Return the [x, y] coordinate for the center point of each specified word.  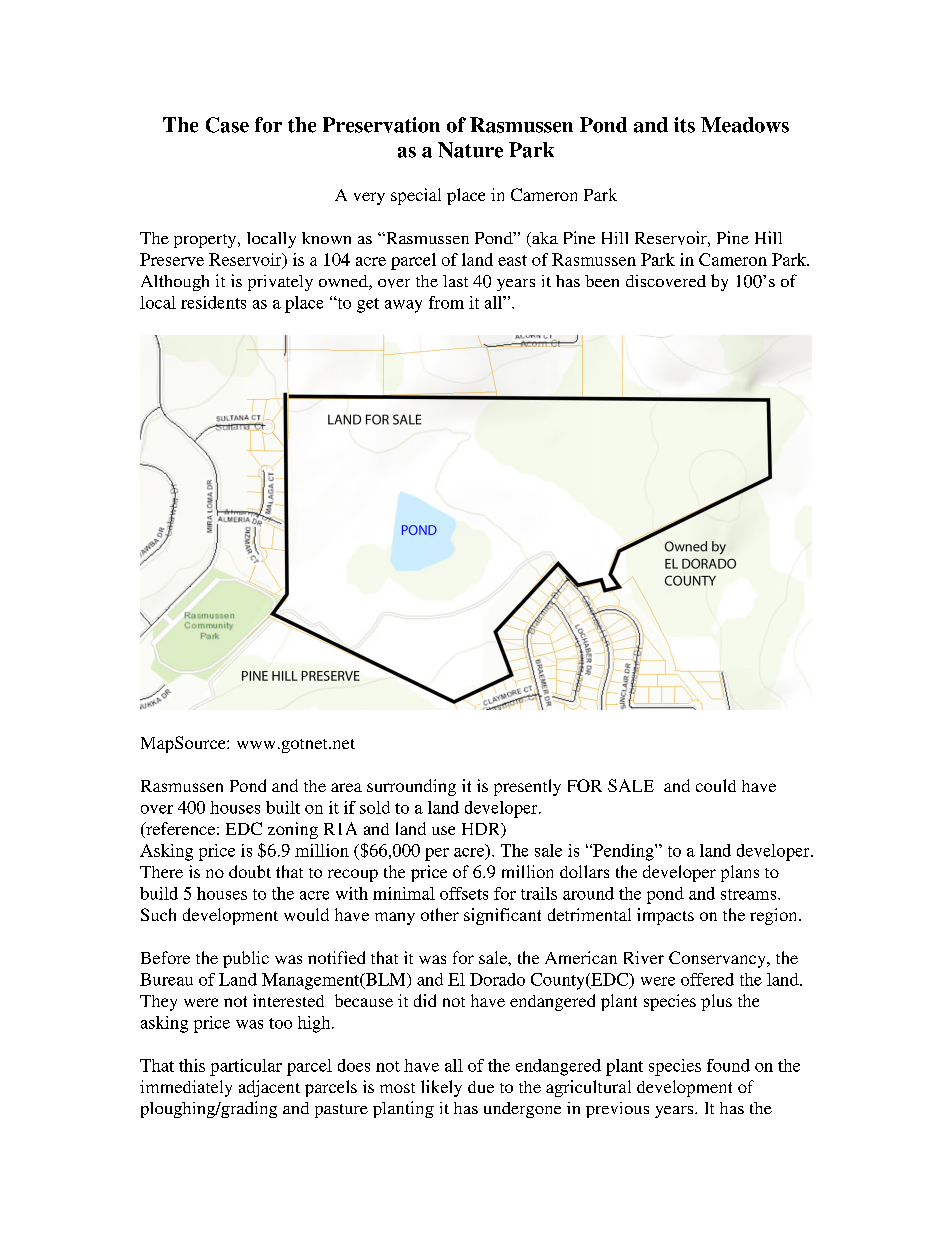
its [684, 125]
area [346, 787]
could [716, 785]
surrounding [411, 787]
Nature [470, 150]
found [728, 1065]
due [481, 1087]
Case [227, 125]
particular [246, 1067]
